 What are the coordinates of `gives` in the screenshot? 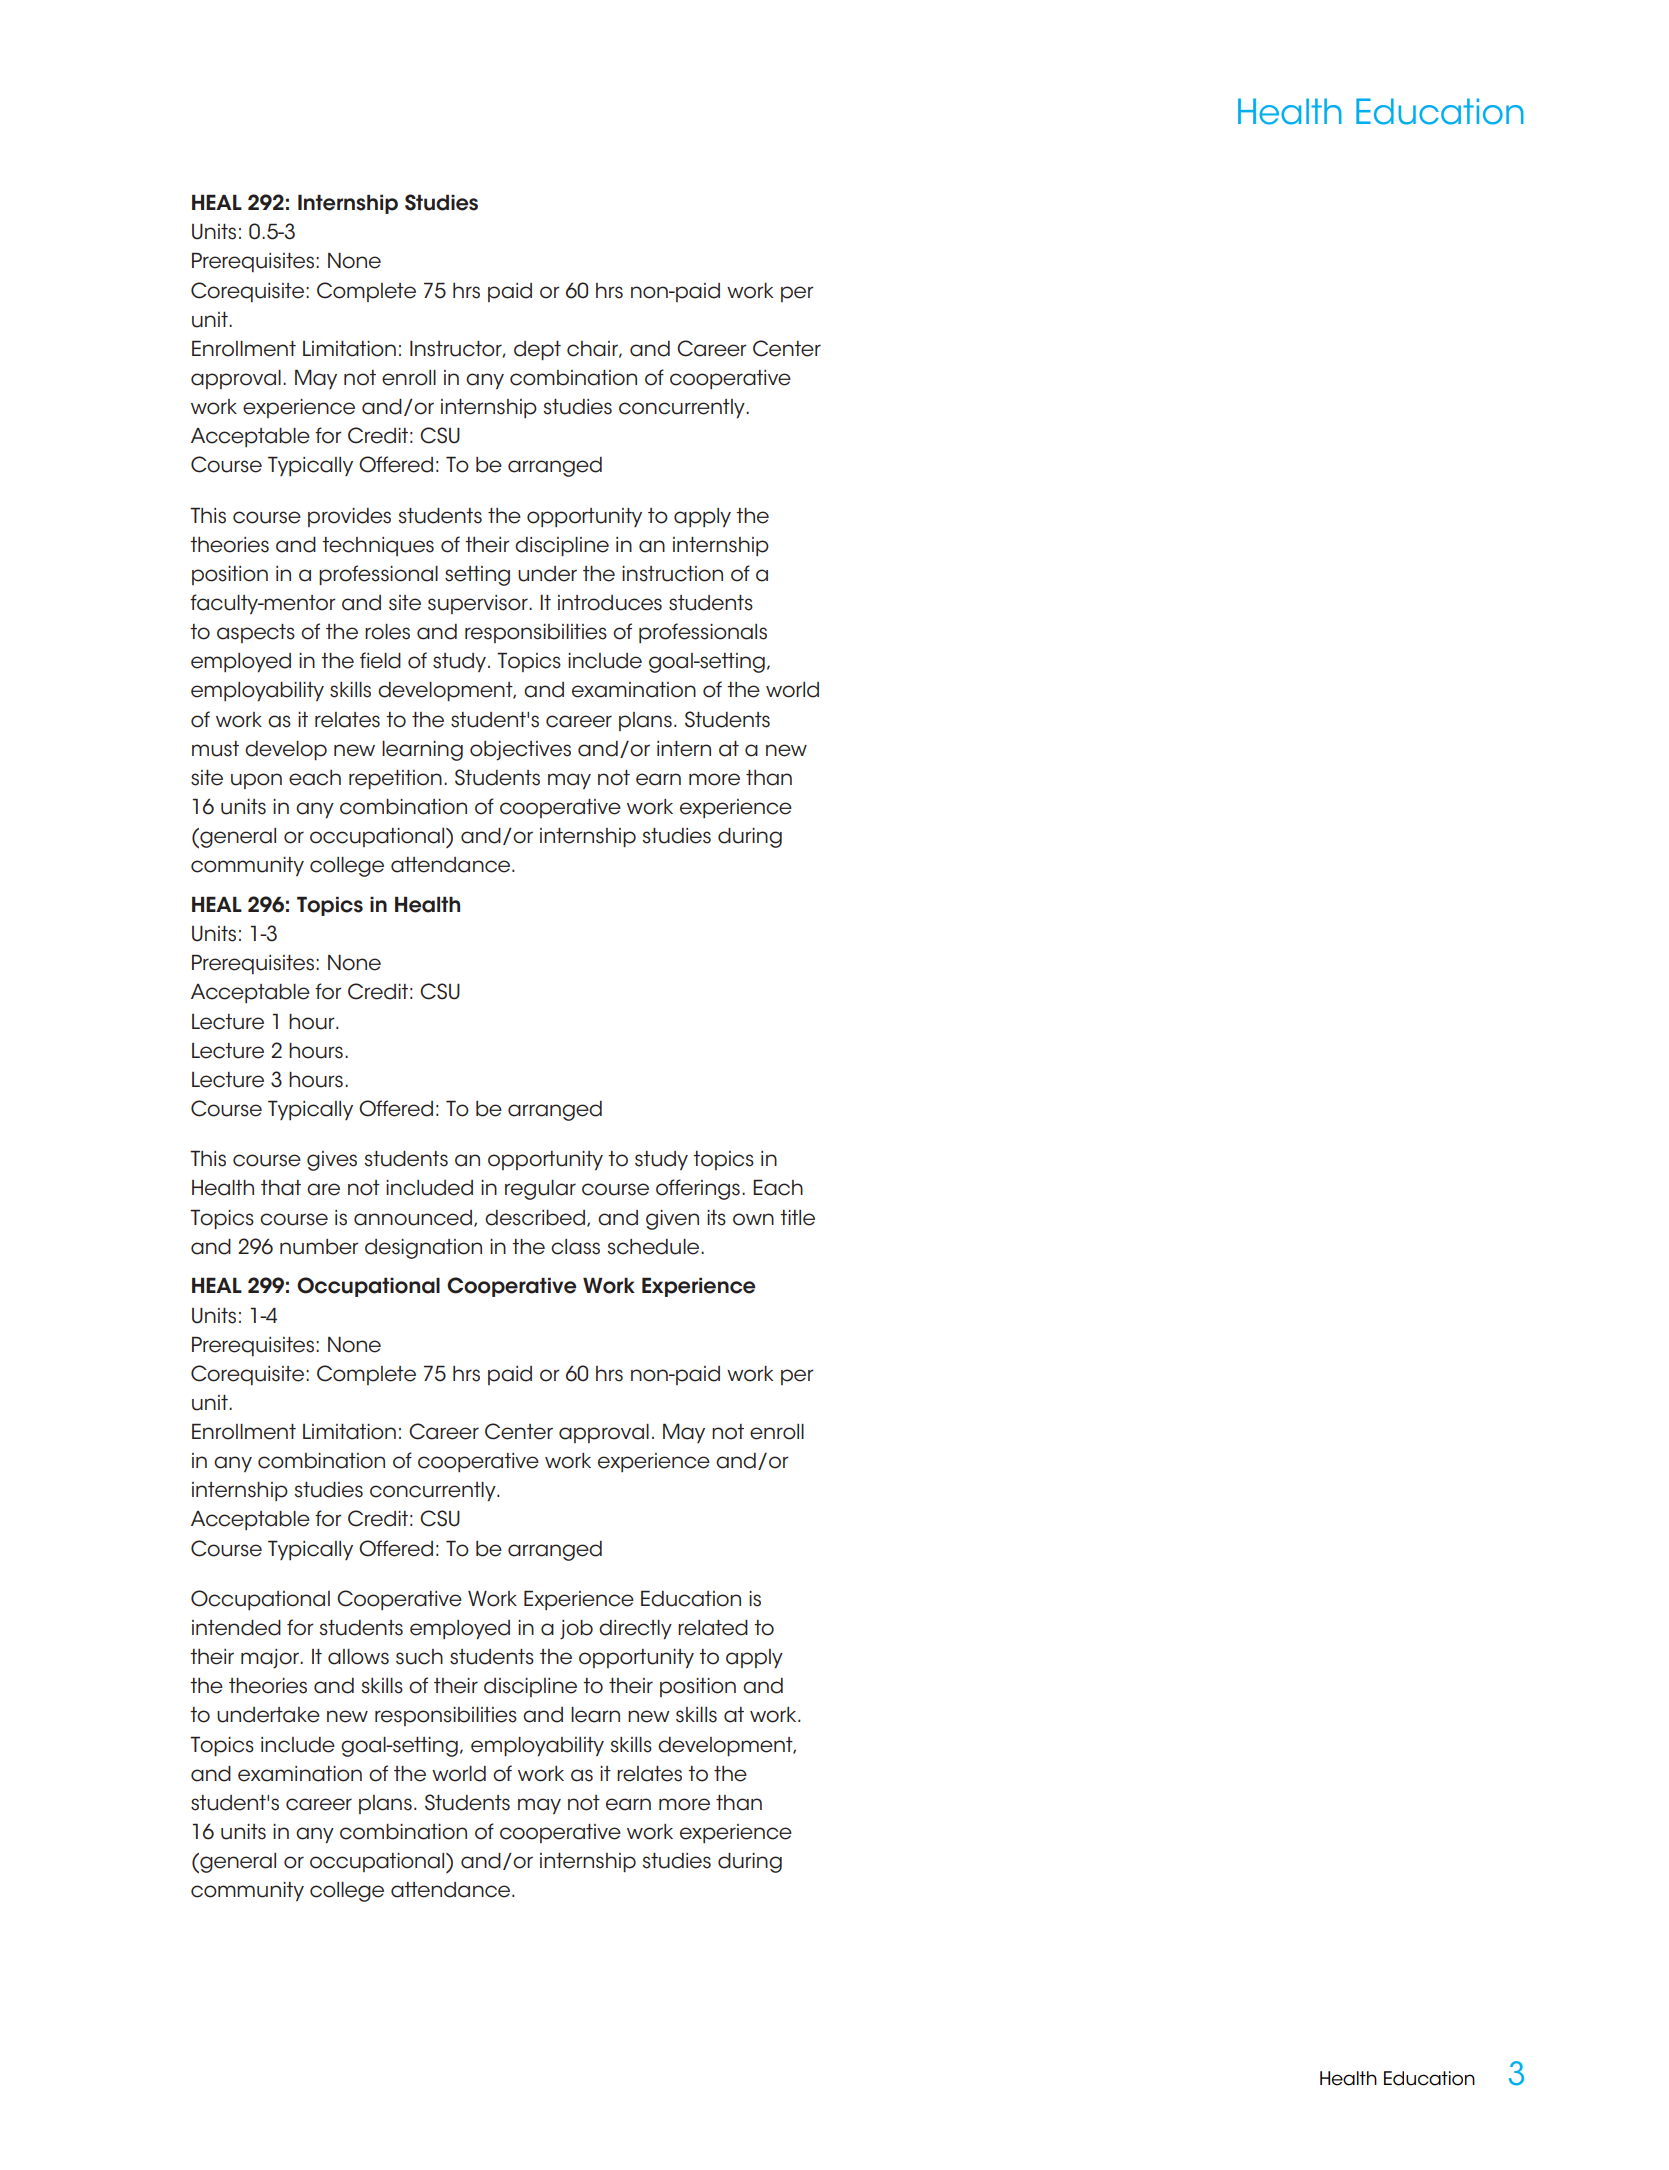 It's located at (332, 1161).
